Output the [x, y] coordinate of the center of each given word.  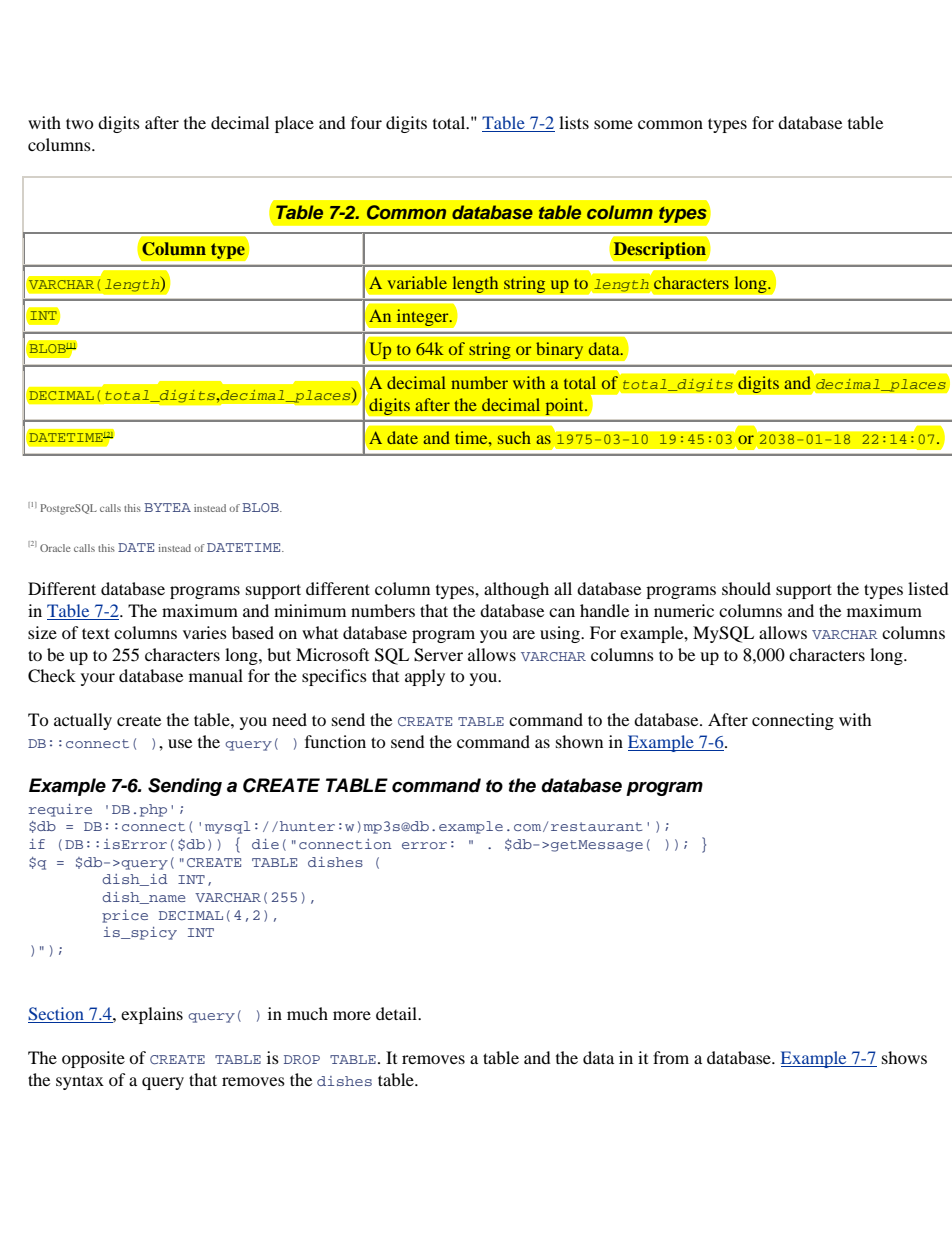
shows [904, 1057]
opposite [93, 1059]
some [613, 124]
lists [574, 122]
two [80, 123]
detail [397, 1013]
